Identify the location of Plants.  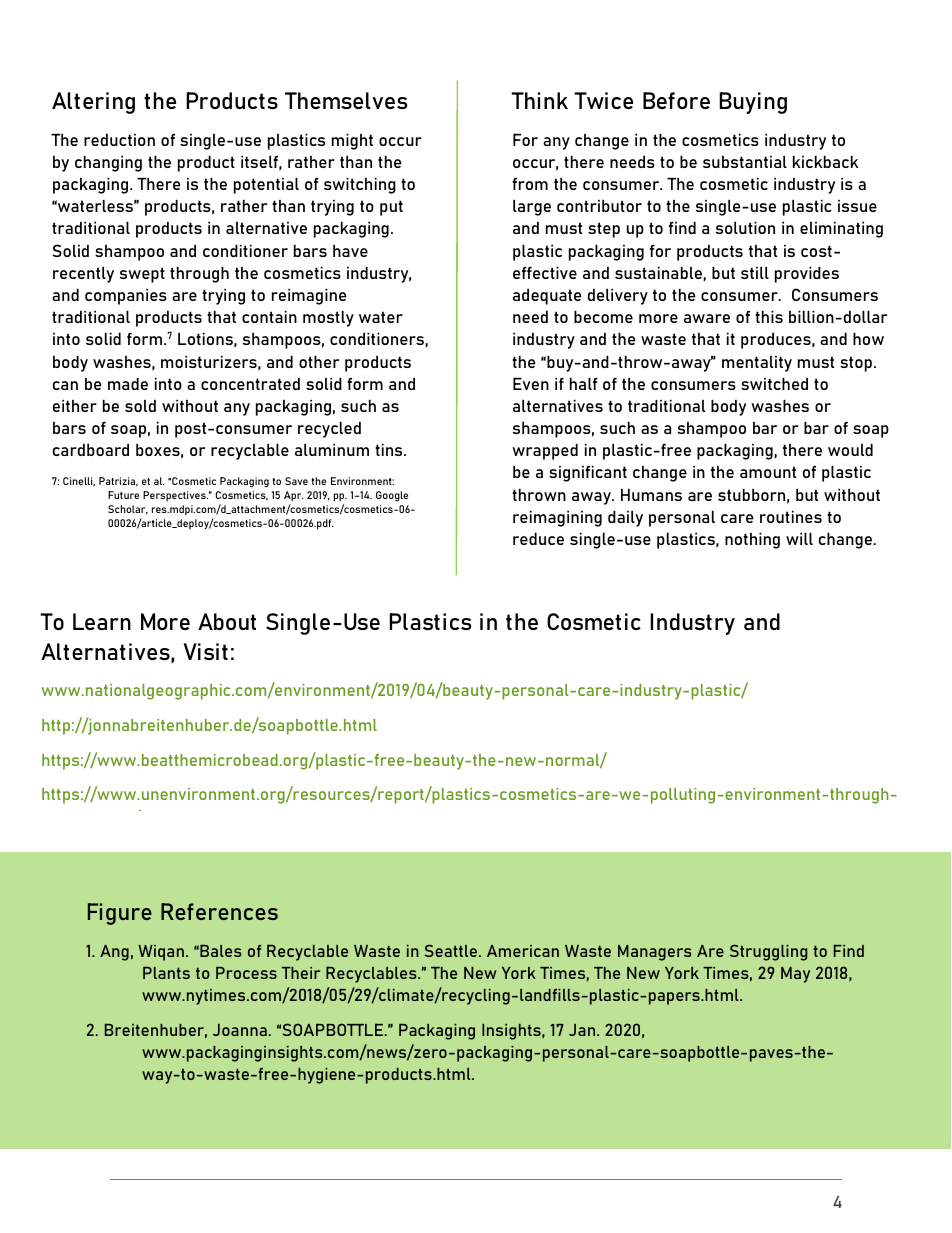
(166, 972).
